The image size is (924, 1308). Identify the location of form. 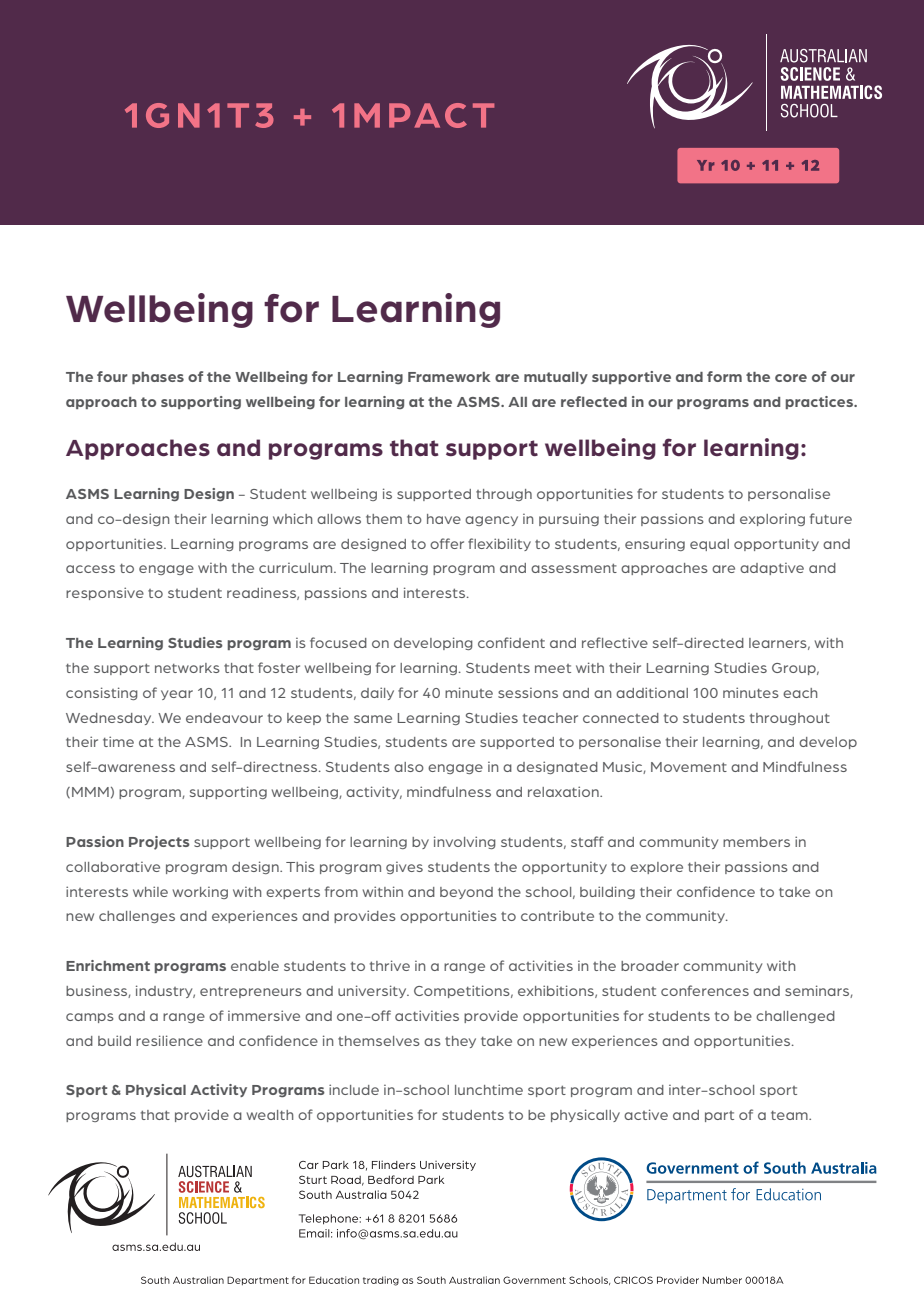
(724, 376).
